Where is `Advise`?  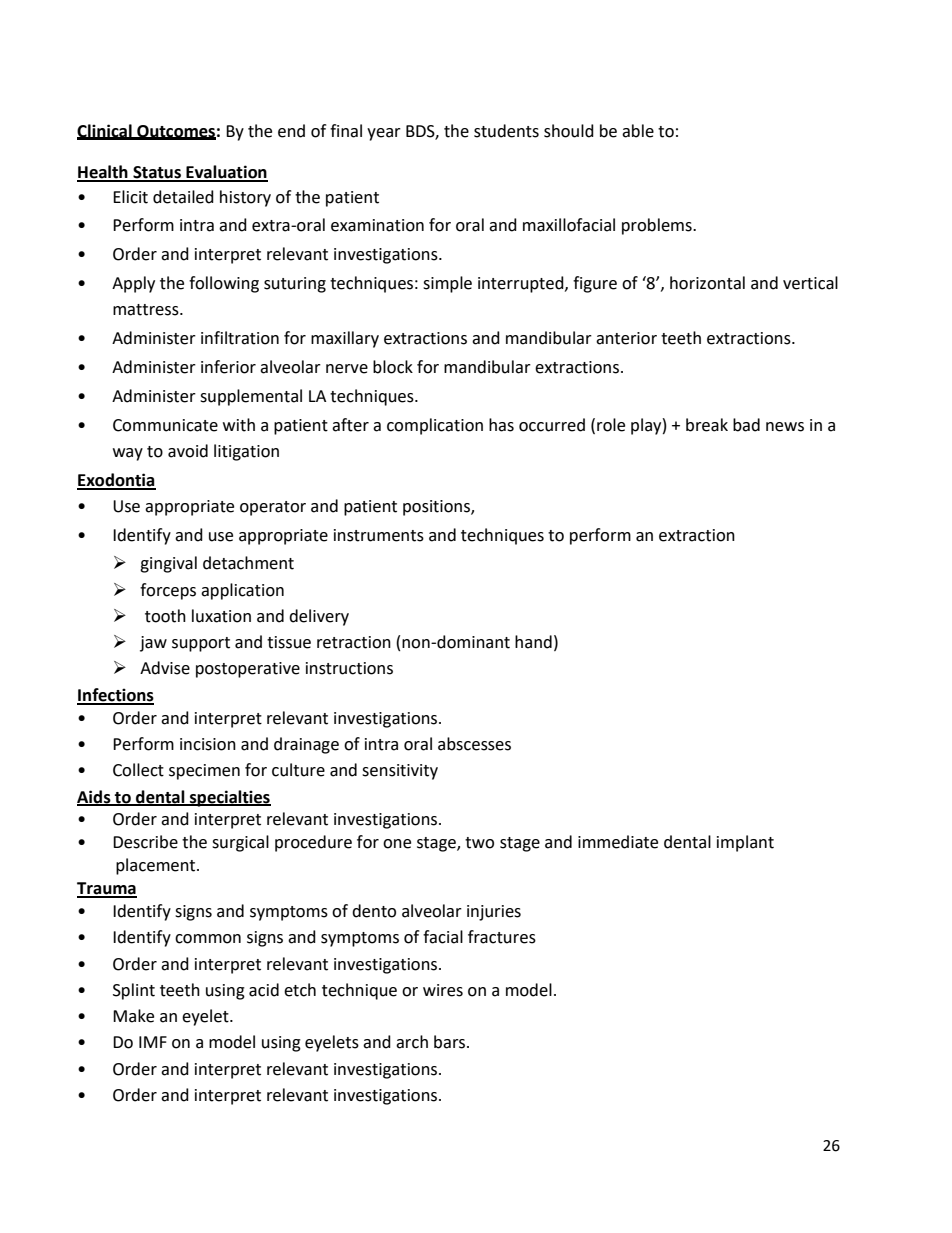 Advise is located at coordinates (165, 668).
